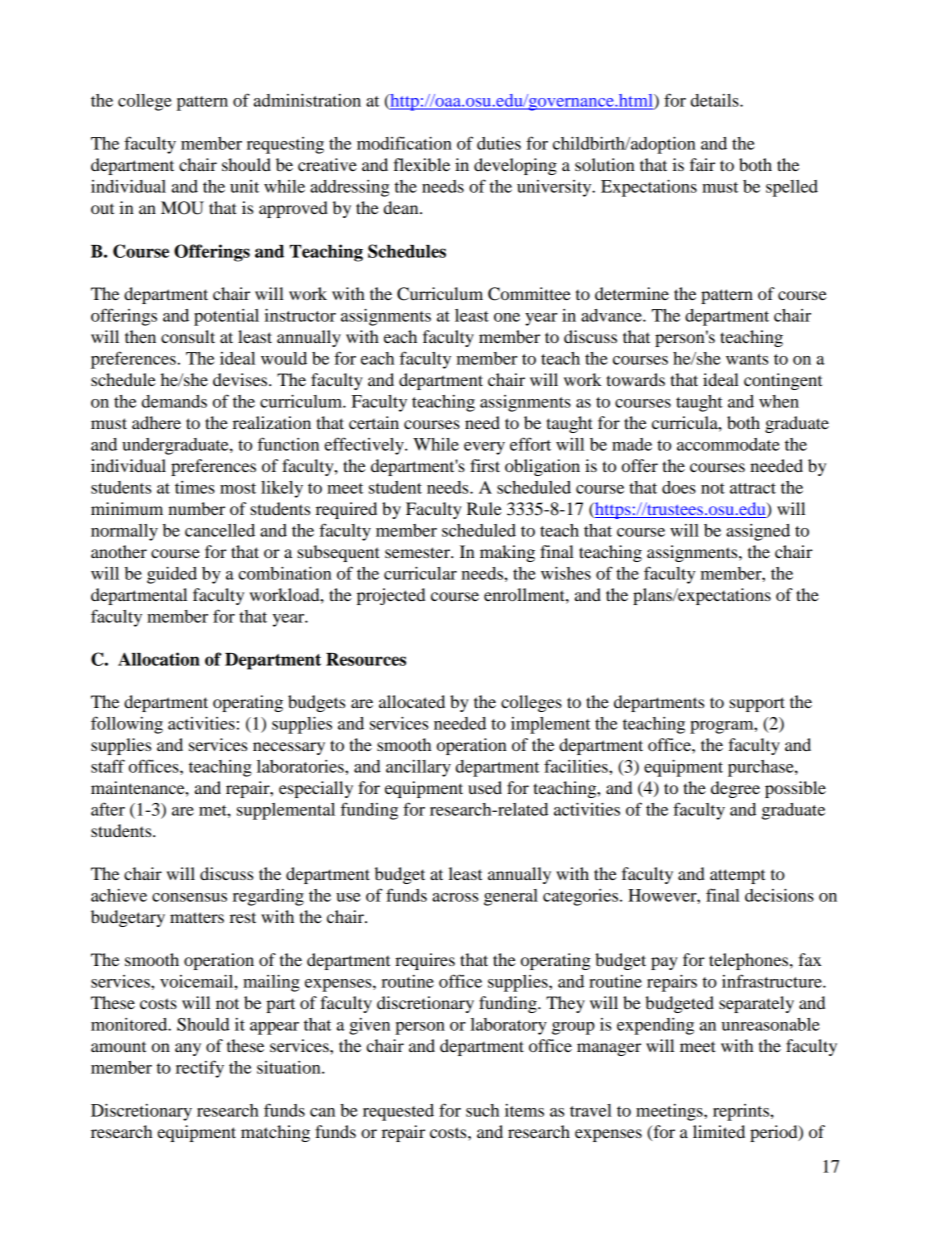 The height and width of the screenshot is (1233, 952). Describe the element at coordinates (172, 575) in the screenshot. I see `guided` at that location.
